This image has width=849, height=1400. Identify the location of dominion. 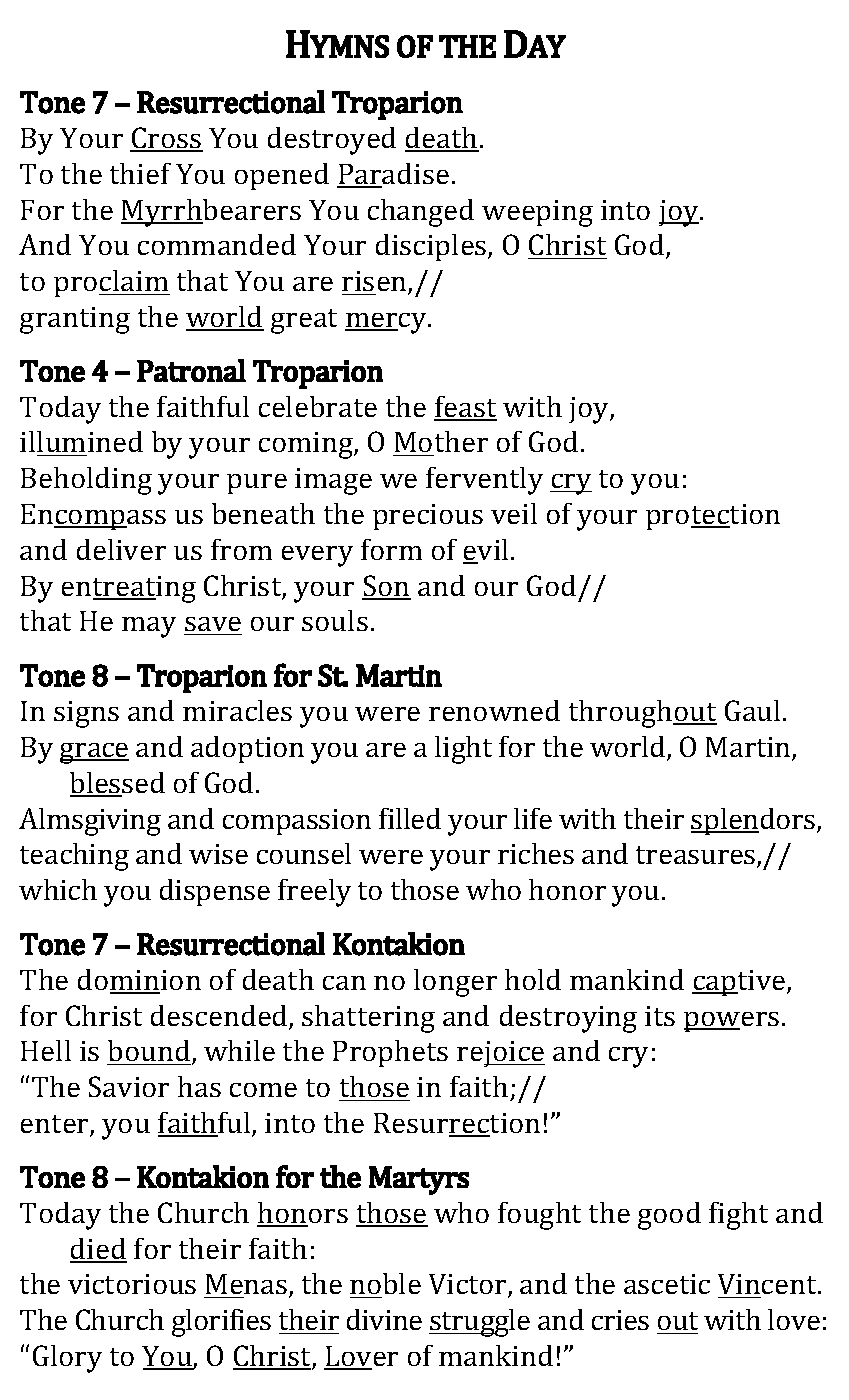
(139, 981).
